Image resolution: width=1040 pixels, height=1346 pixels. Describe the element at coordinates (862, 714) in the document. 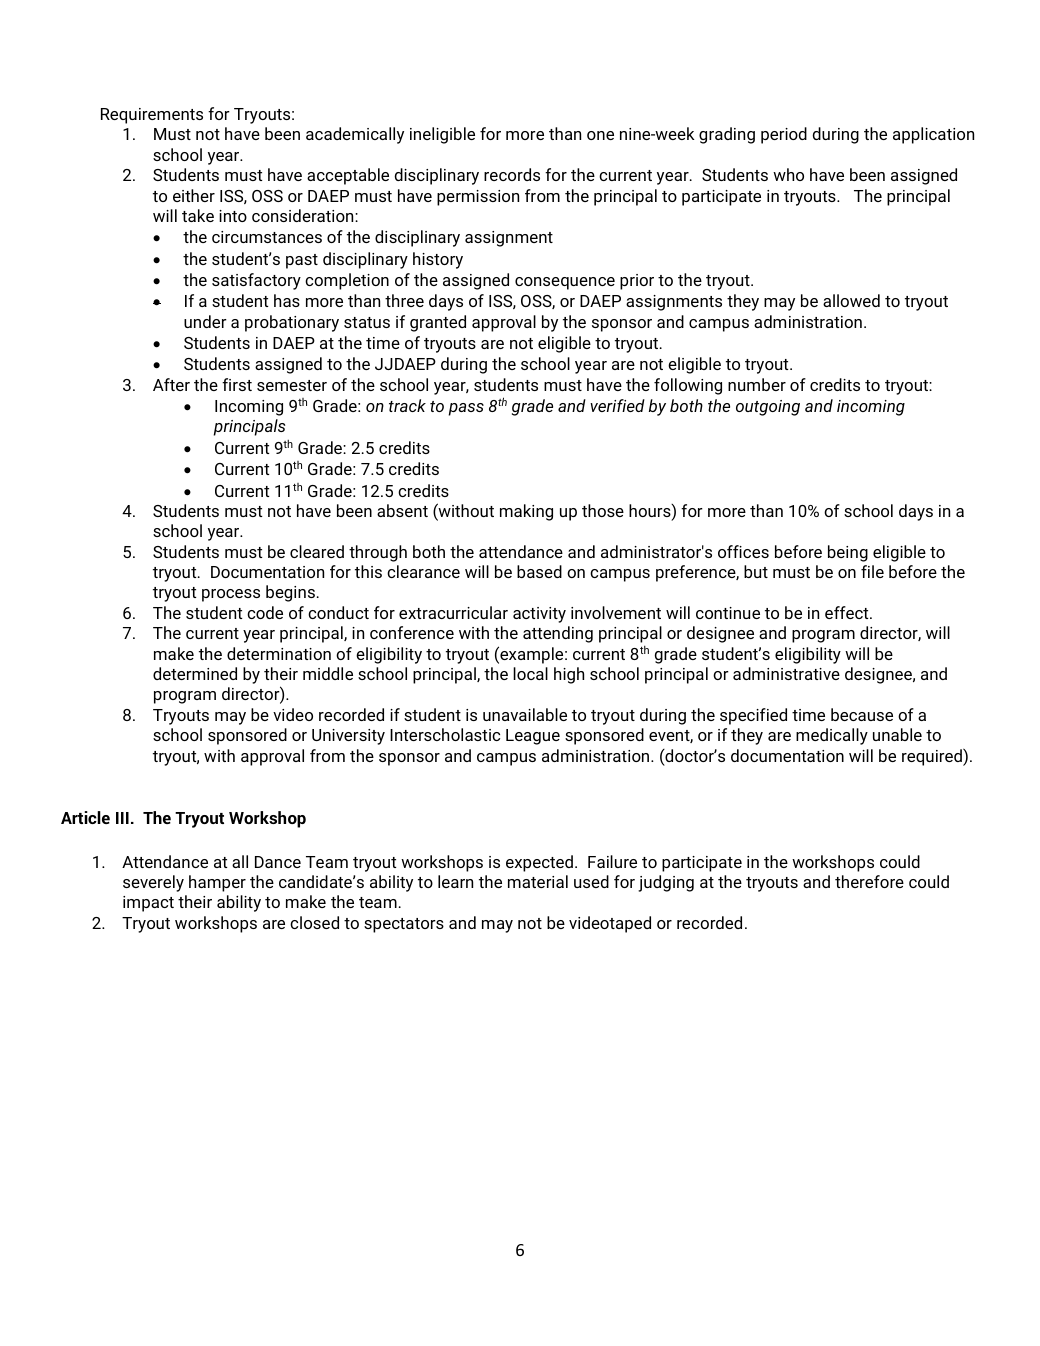

I see `because` at that location.
